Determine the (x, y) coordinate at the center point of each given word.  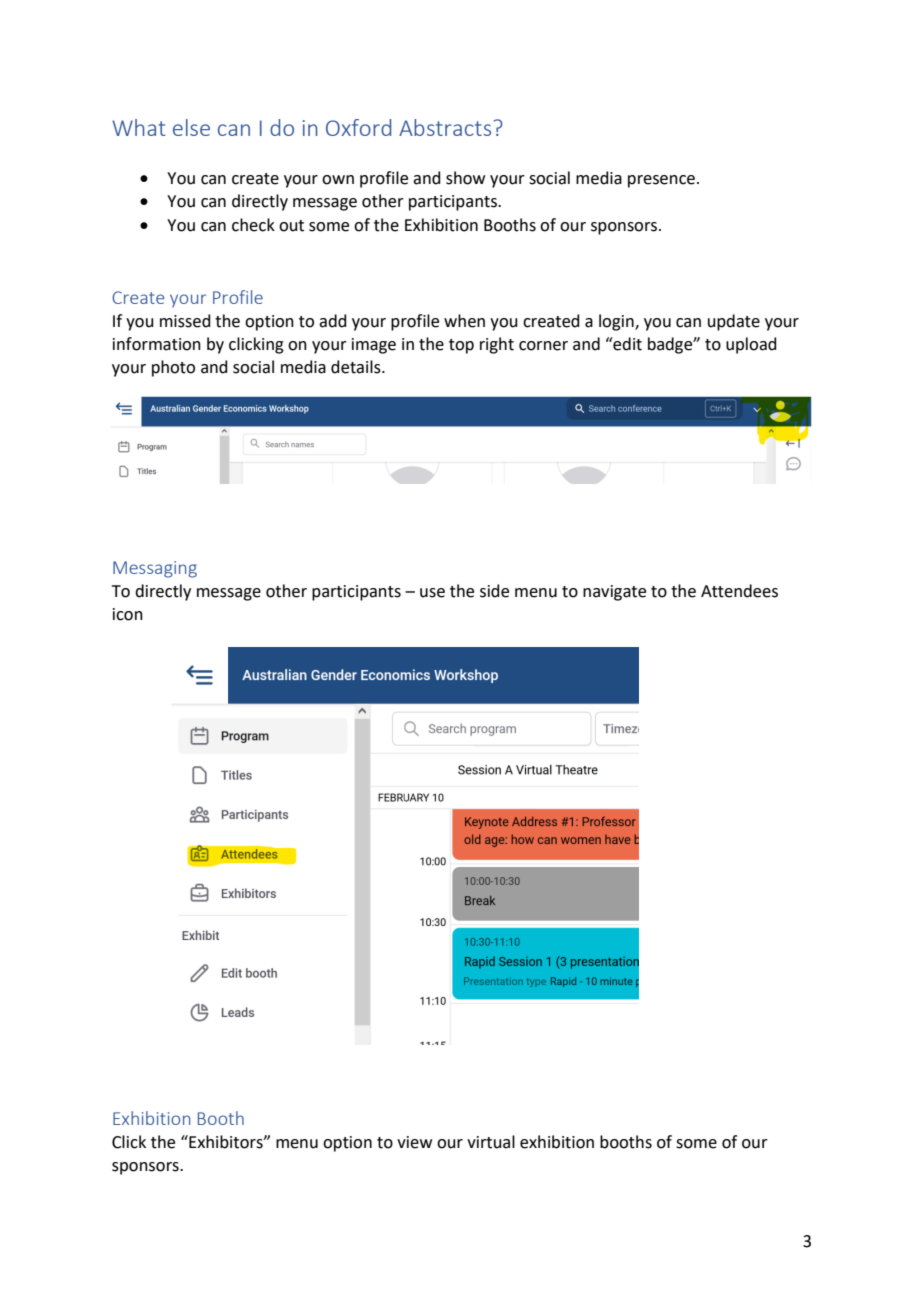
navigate (614, 593)
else (191, 127)
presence (663, 181)
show (465, 178)
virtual (491, 1142)
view (414, 1142)
